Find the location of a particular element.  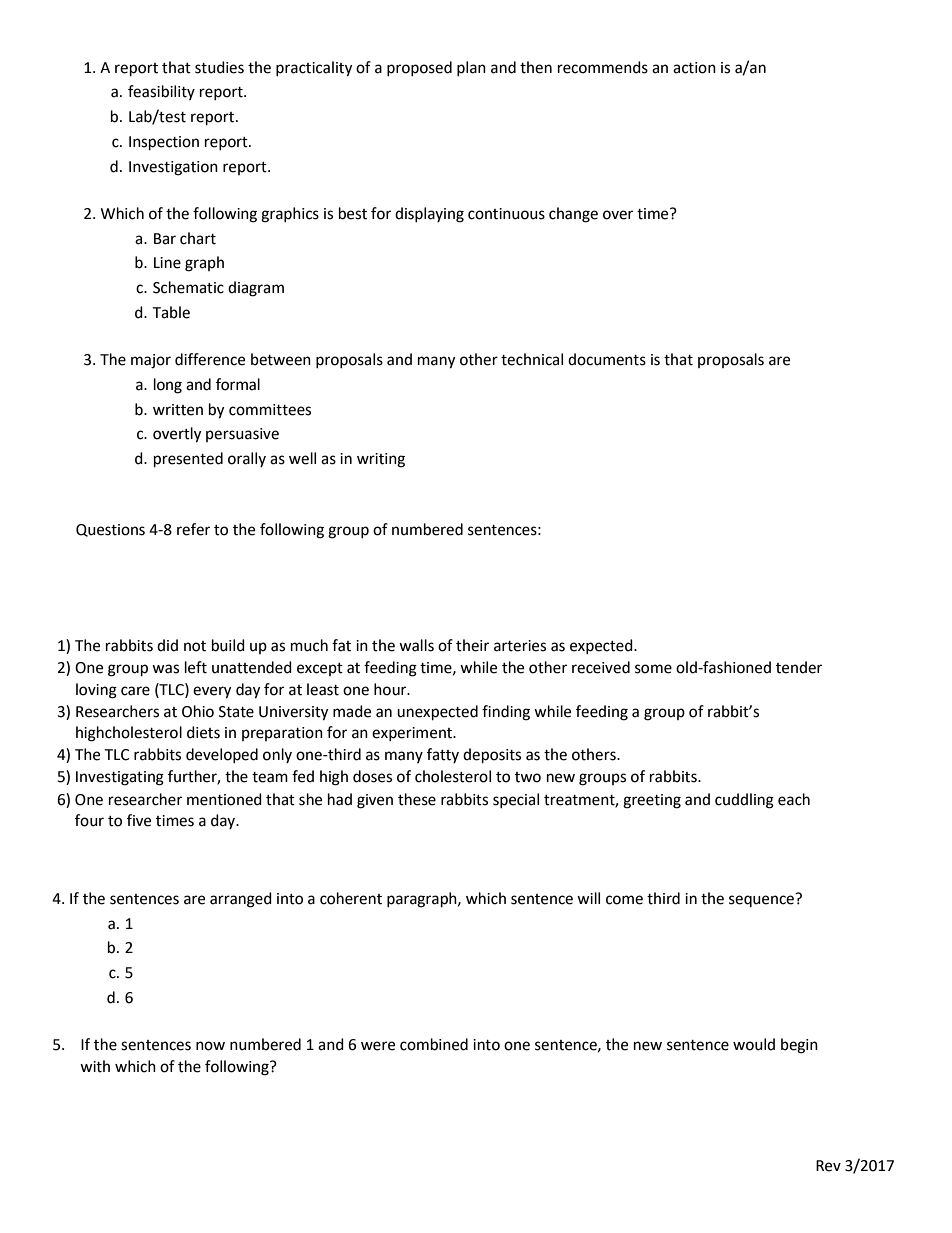

arranged is located at coordinates (241, 900).
